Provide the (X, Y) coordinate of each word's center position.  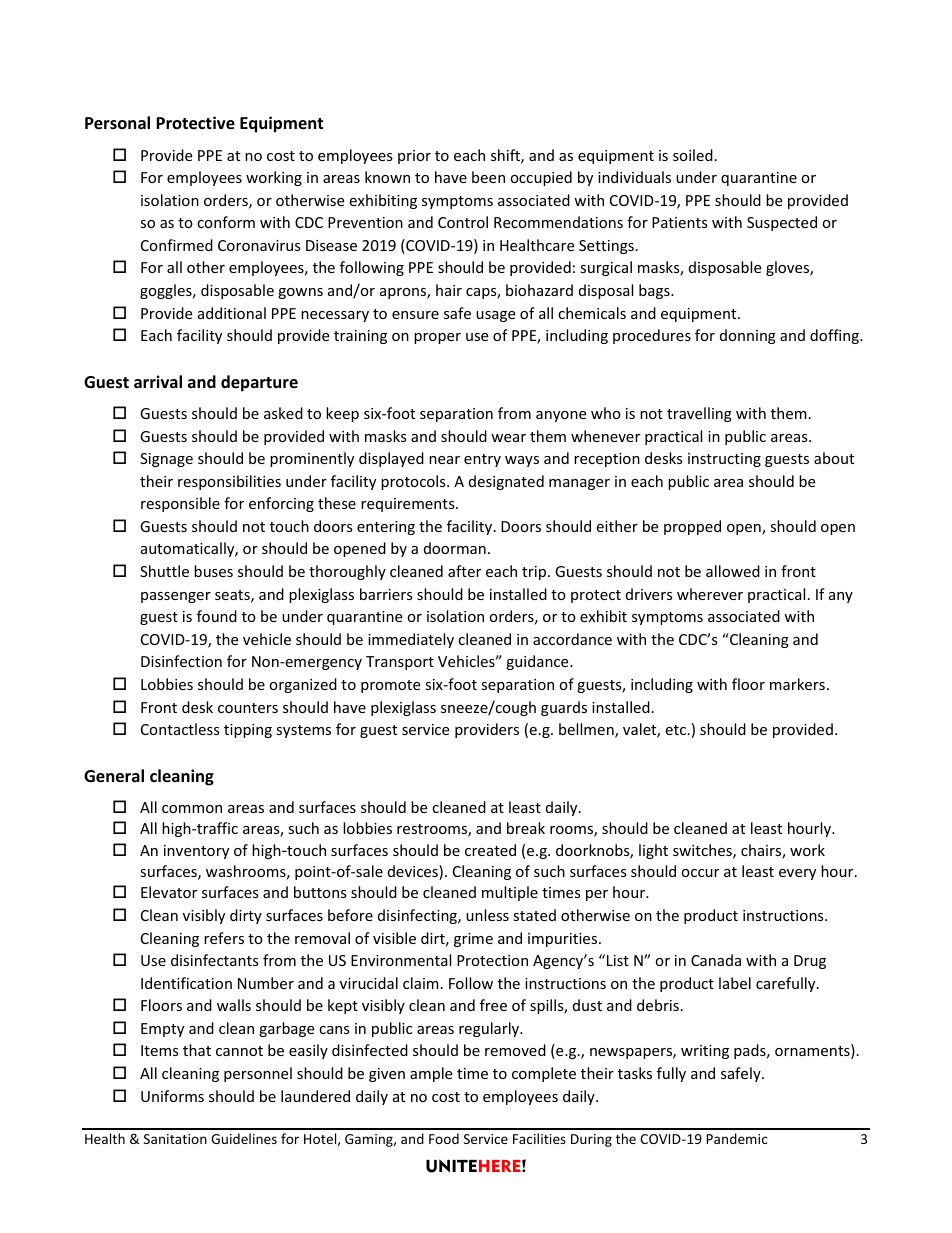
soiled (693, 155)
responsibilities (229, 482)
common (192, 809)
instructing (724, 460)
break (526, 828)
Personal (117, 123)
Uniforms (172, 1096)
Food (444, 1138)
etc (675, 730)
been (488, 177)
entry (482, 460)
